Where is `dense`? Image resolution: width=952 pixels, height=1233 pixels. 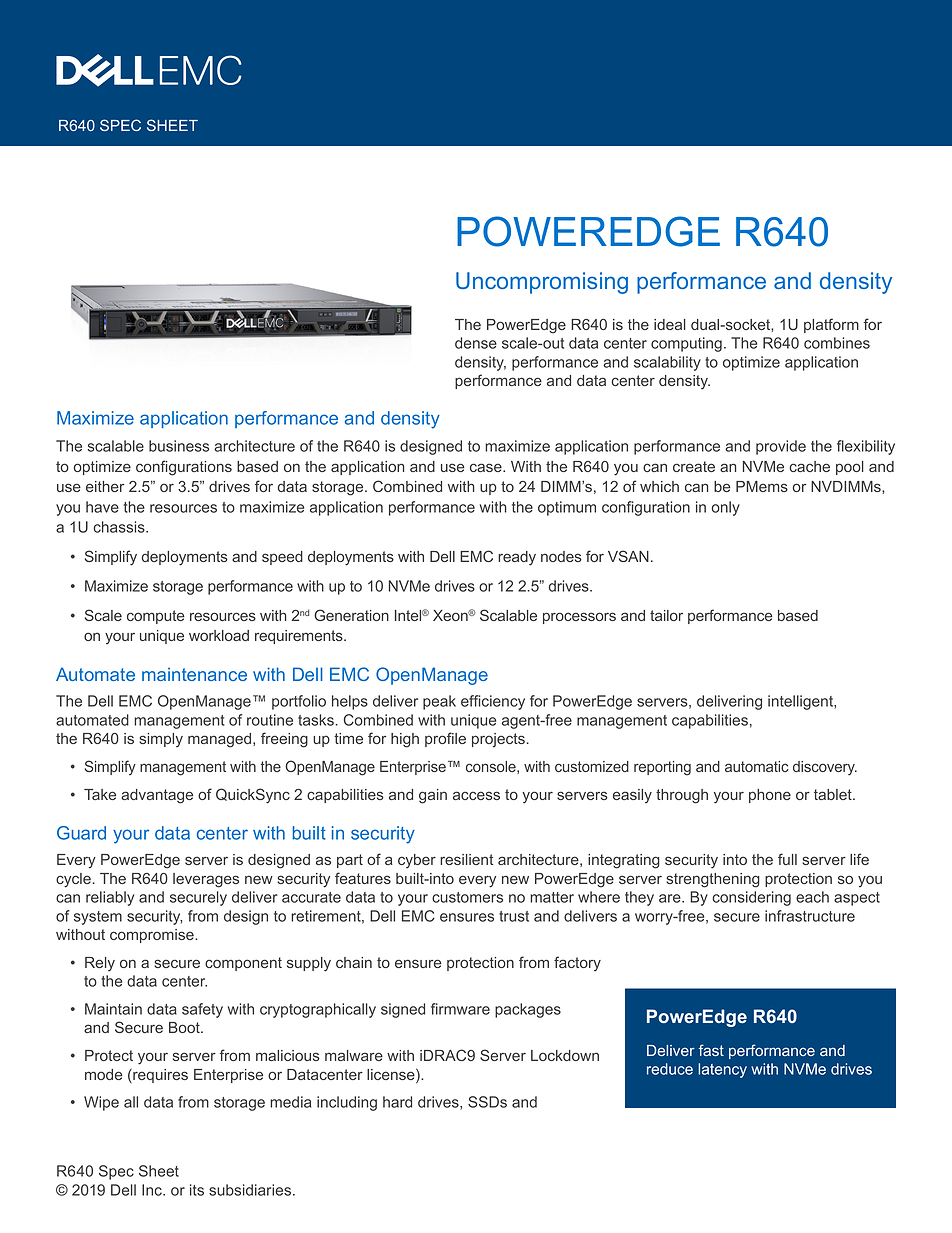
dense is located at coordinates (476, 343).
